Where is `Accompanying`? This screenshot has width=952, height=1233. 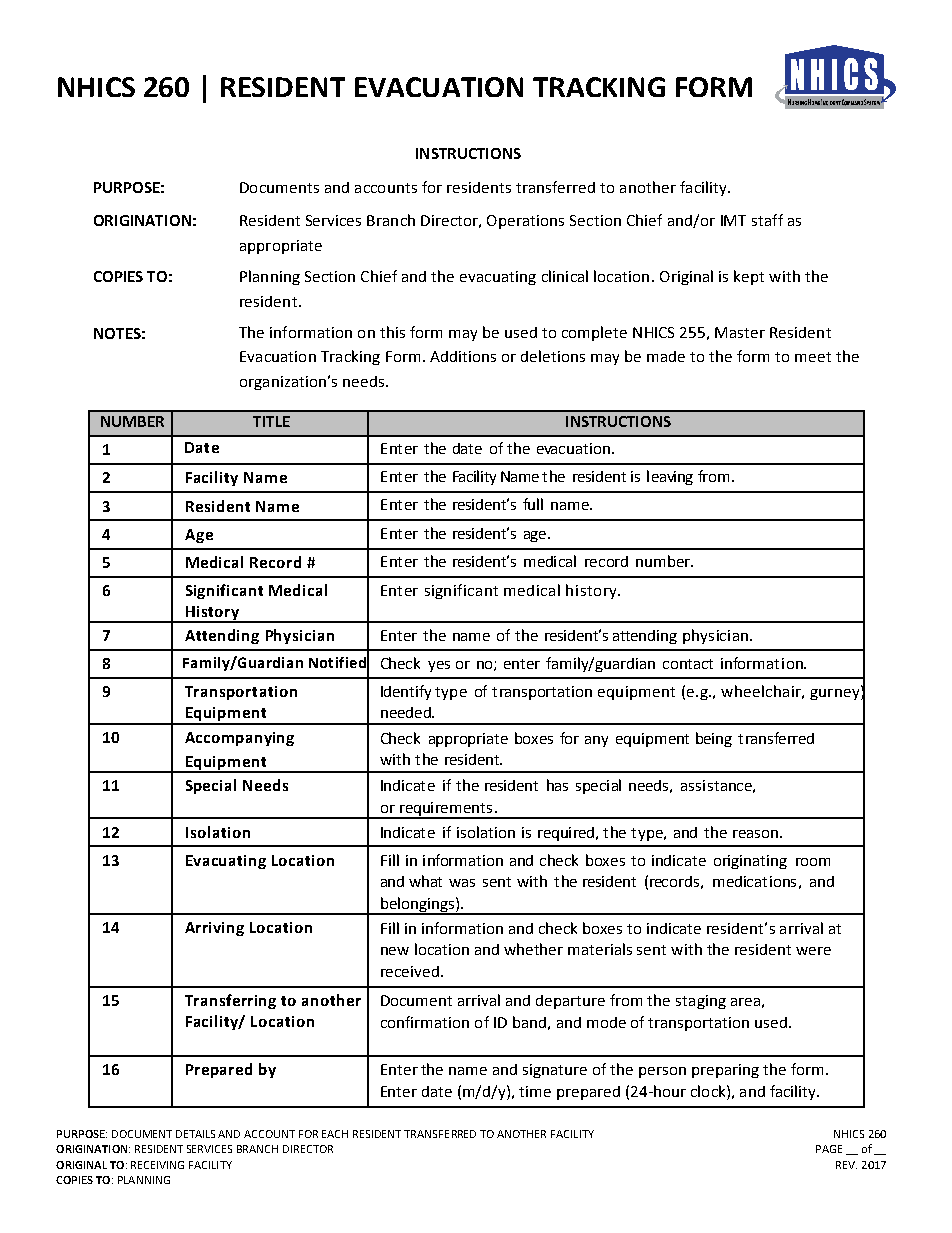 Accompanying is located at coordinates (239, 739).
